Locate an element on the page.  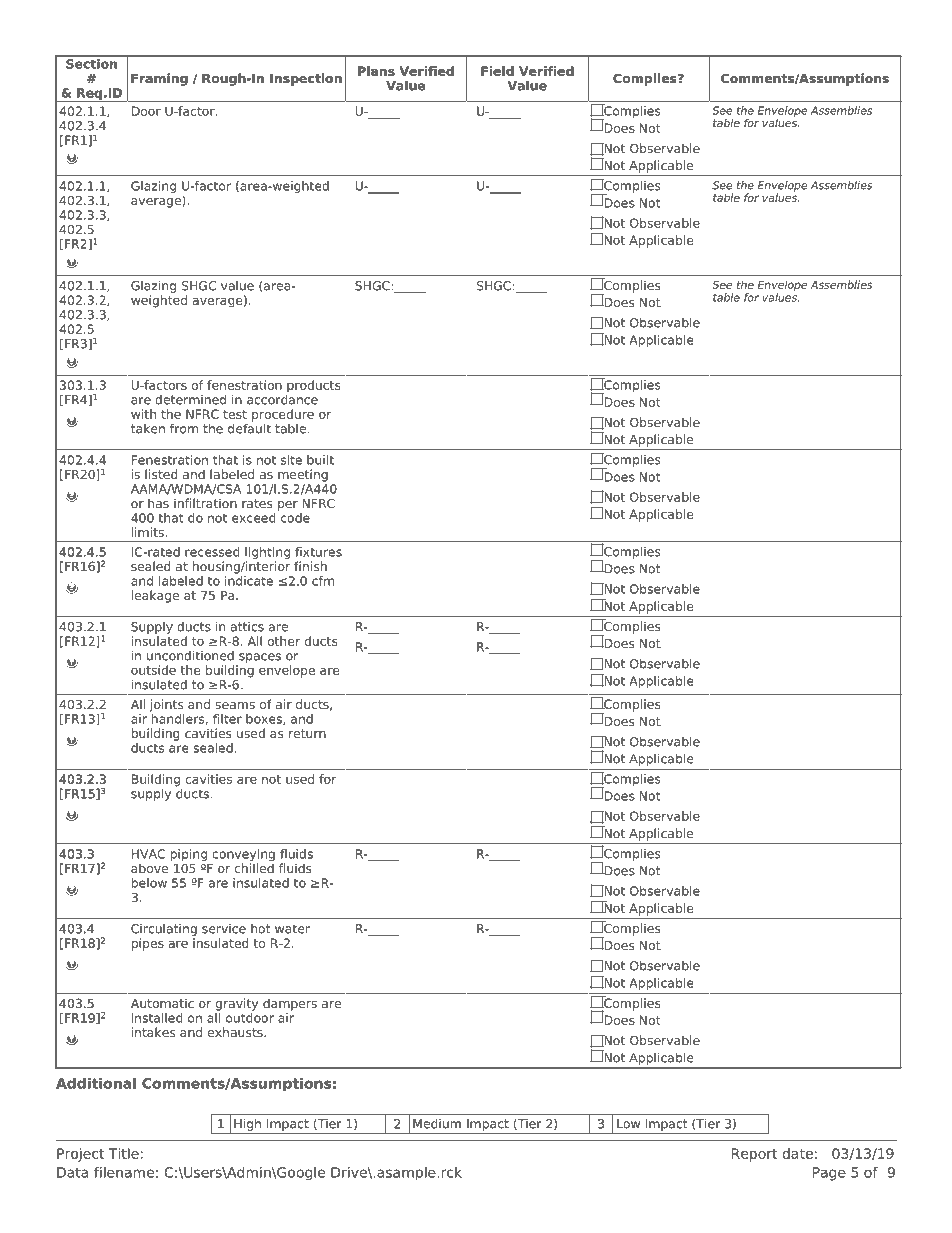
fixtures is located at coordinates (318, 552).
